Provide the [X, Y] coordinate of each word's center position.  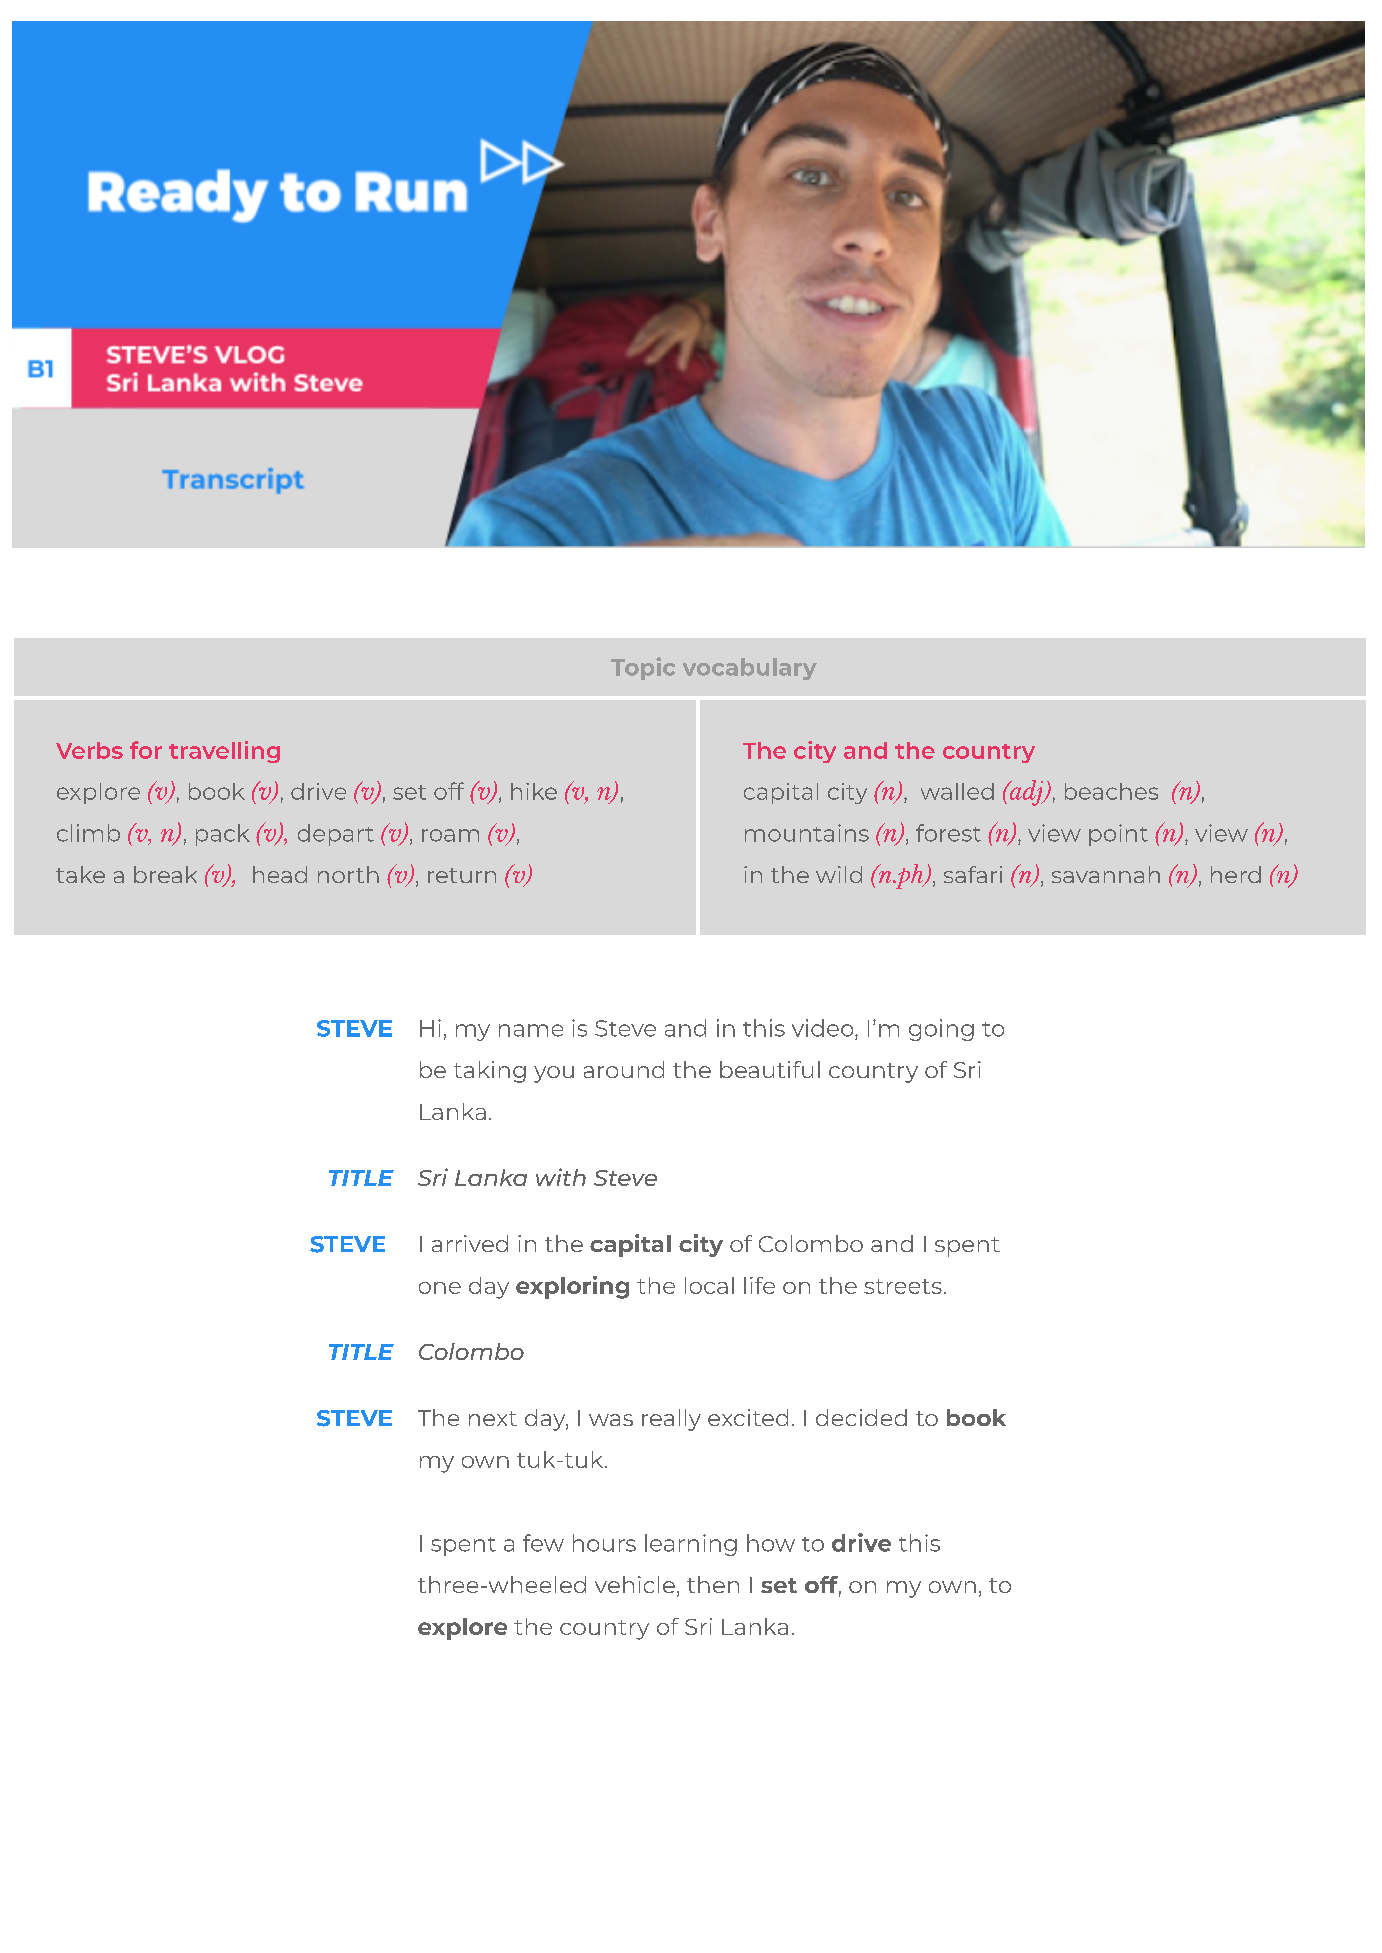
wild [839, 874]
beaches [1111, 791]
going [941, 1030]
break [165, 874]
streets [903, 1286]
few [543, 1543]
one [440, 1288]
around [624, 1069]
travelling [224, 752]
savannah [1106, 874]
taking [490, 1072]
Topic [643, 668]
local [709, 1285]
